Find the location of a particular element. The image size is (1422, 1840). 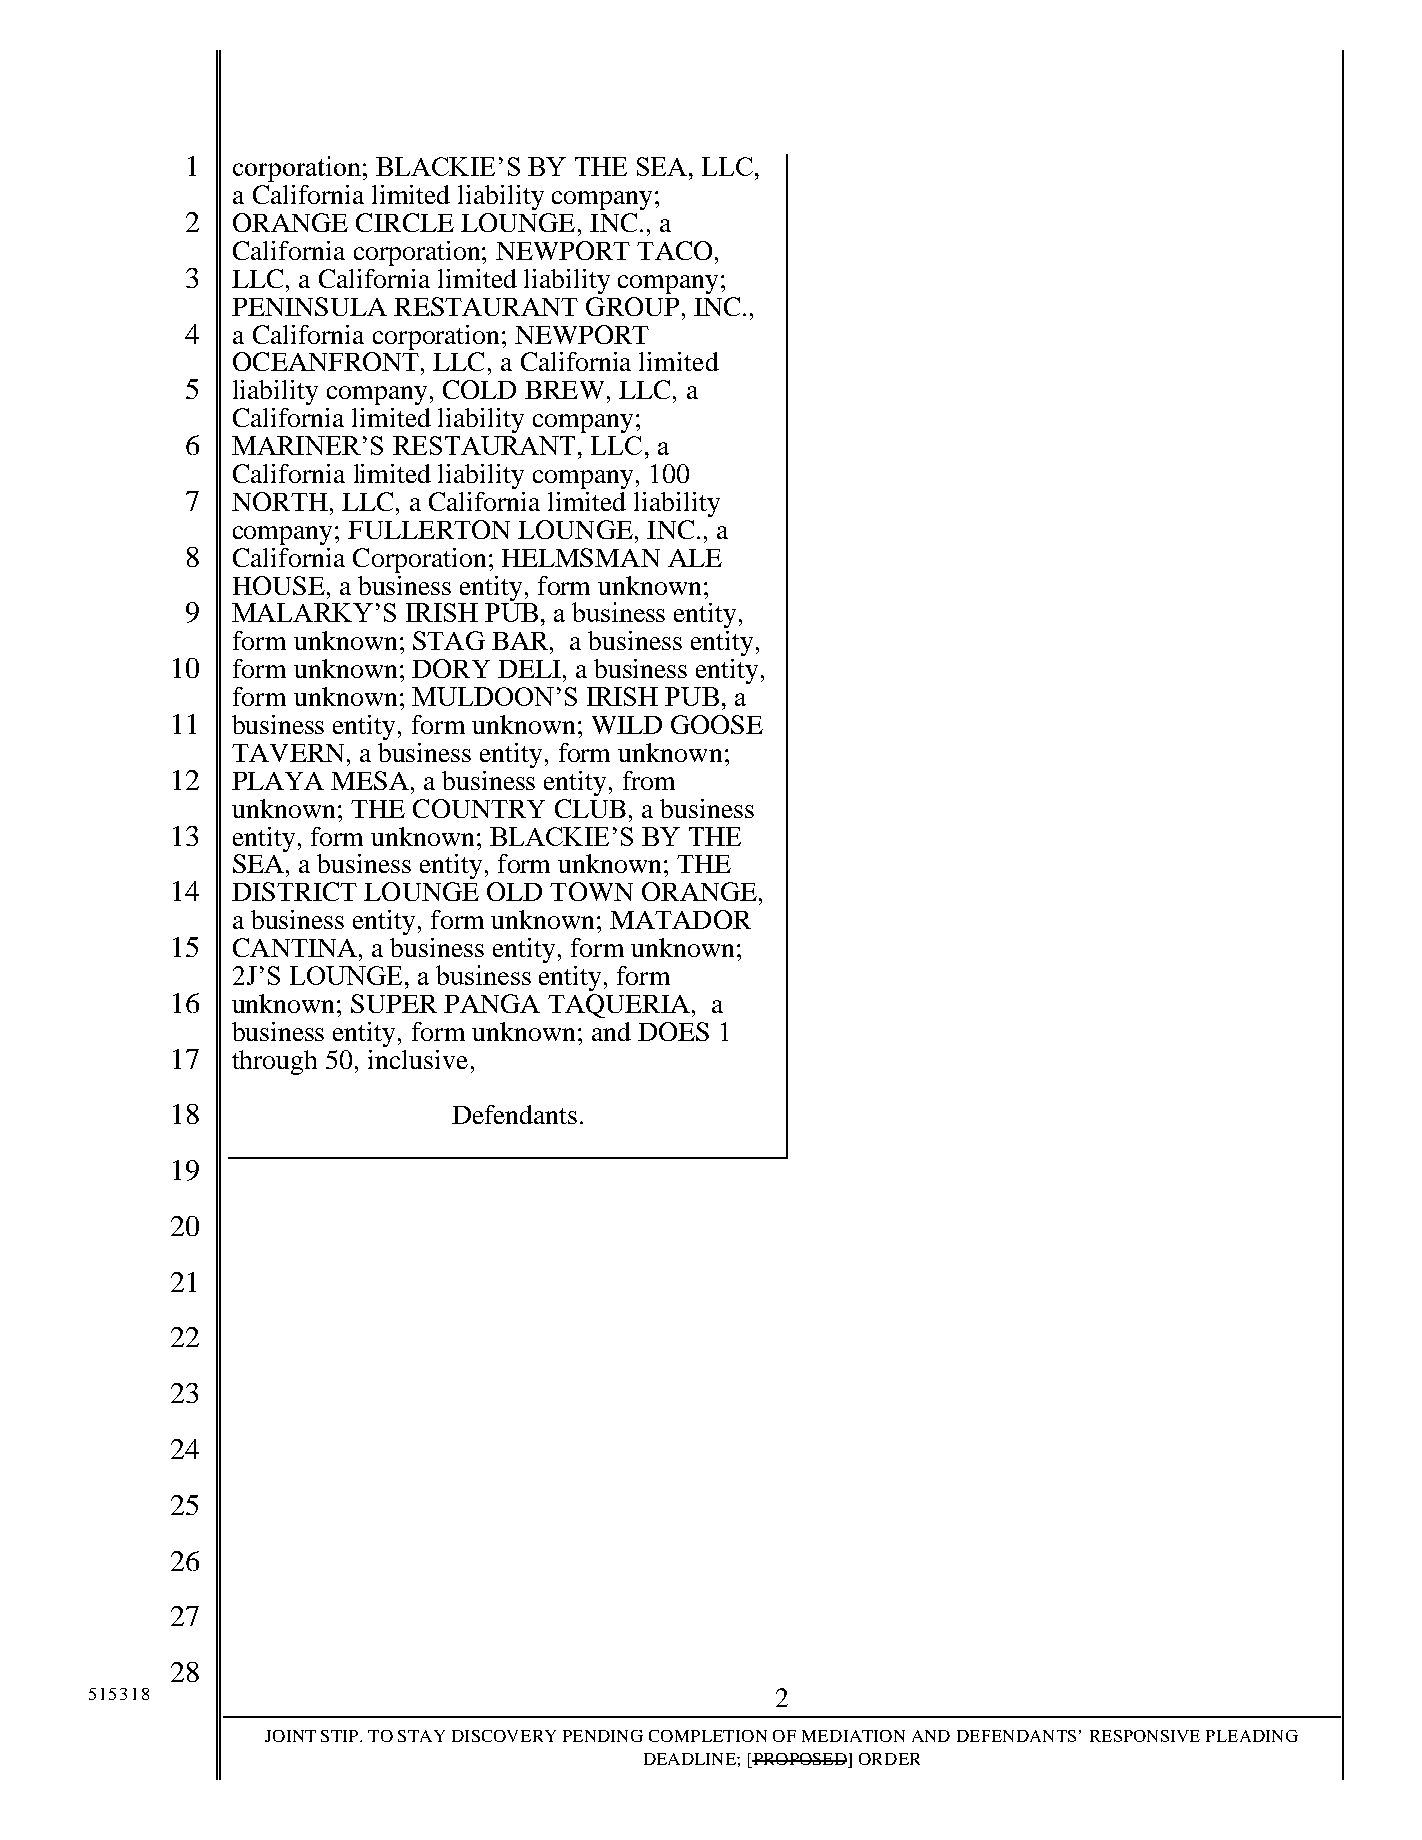

MATADOR is located at coordinates (680, 919).
